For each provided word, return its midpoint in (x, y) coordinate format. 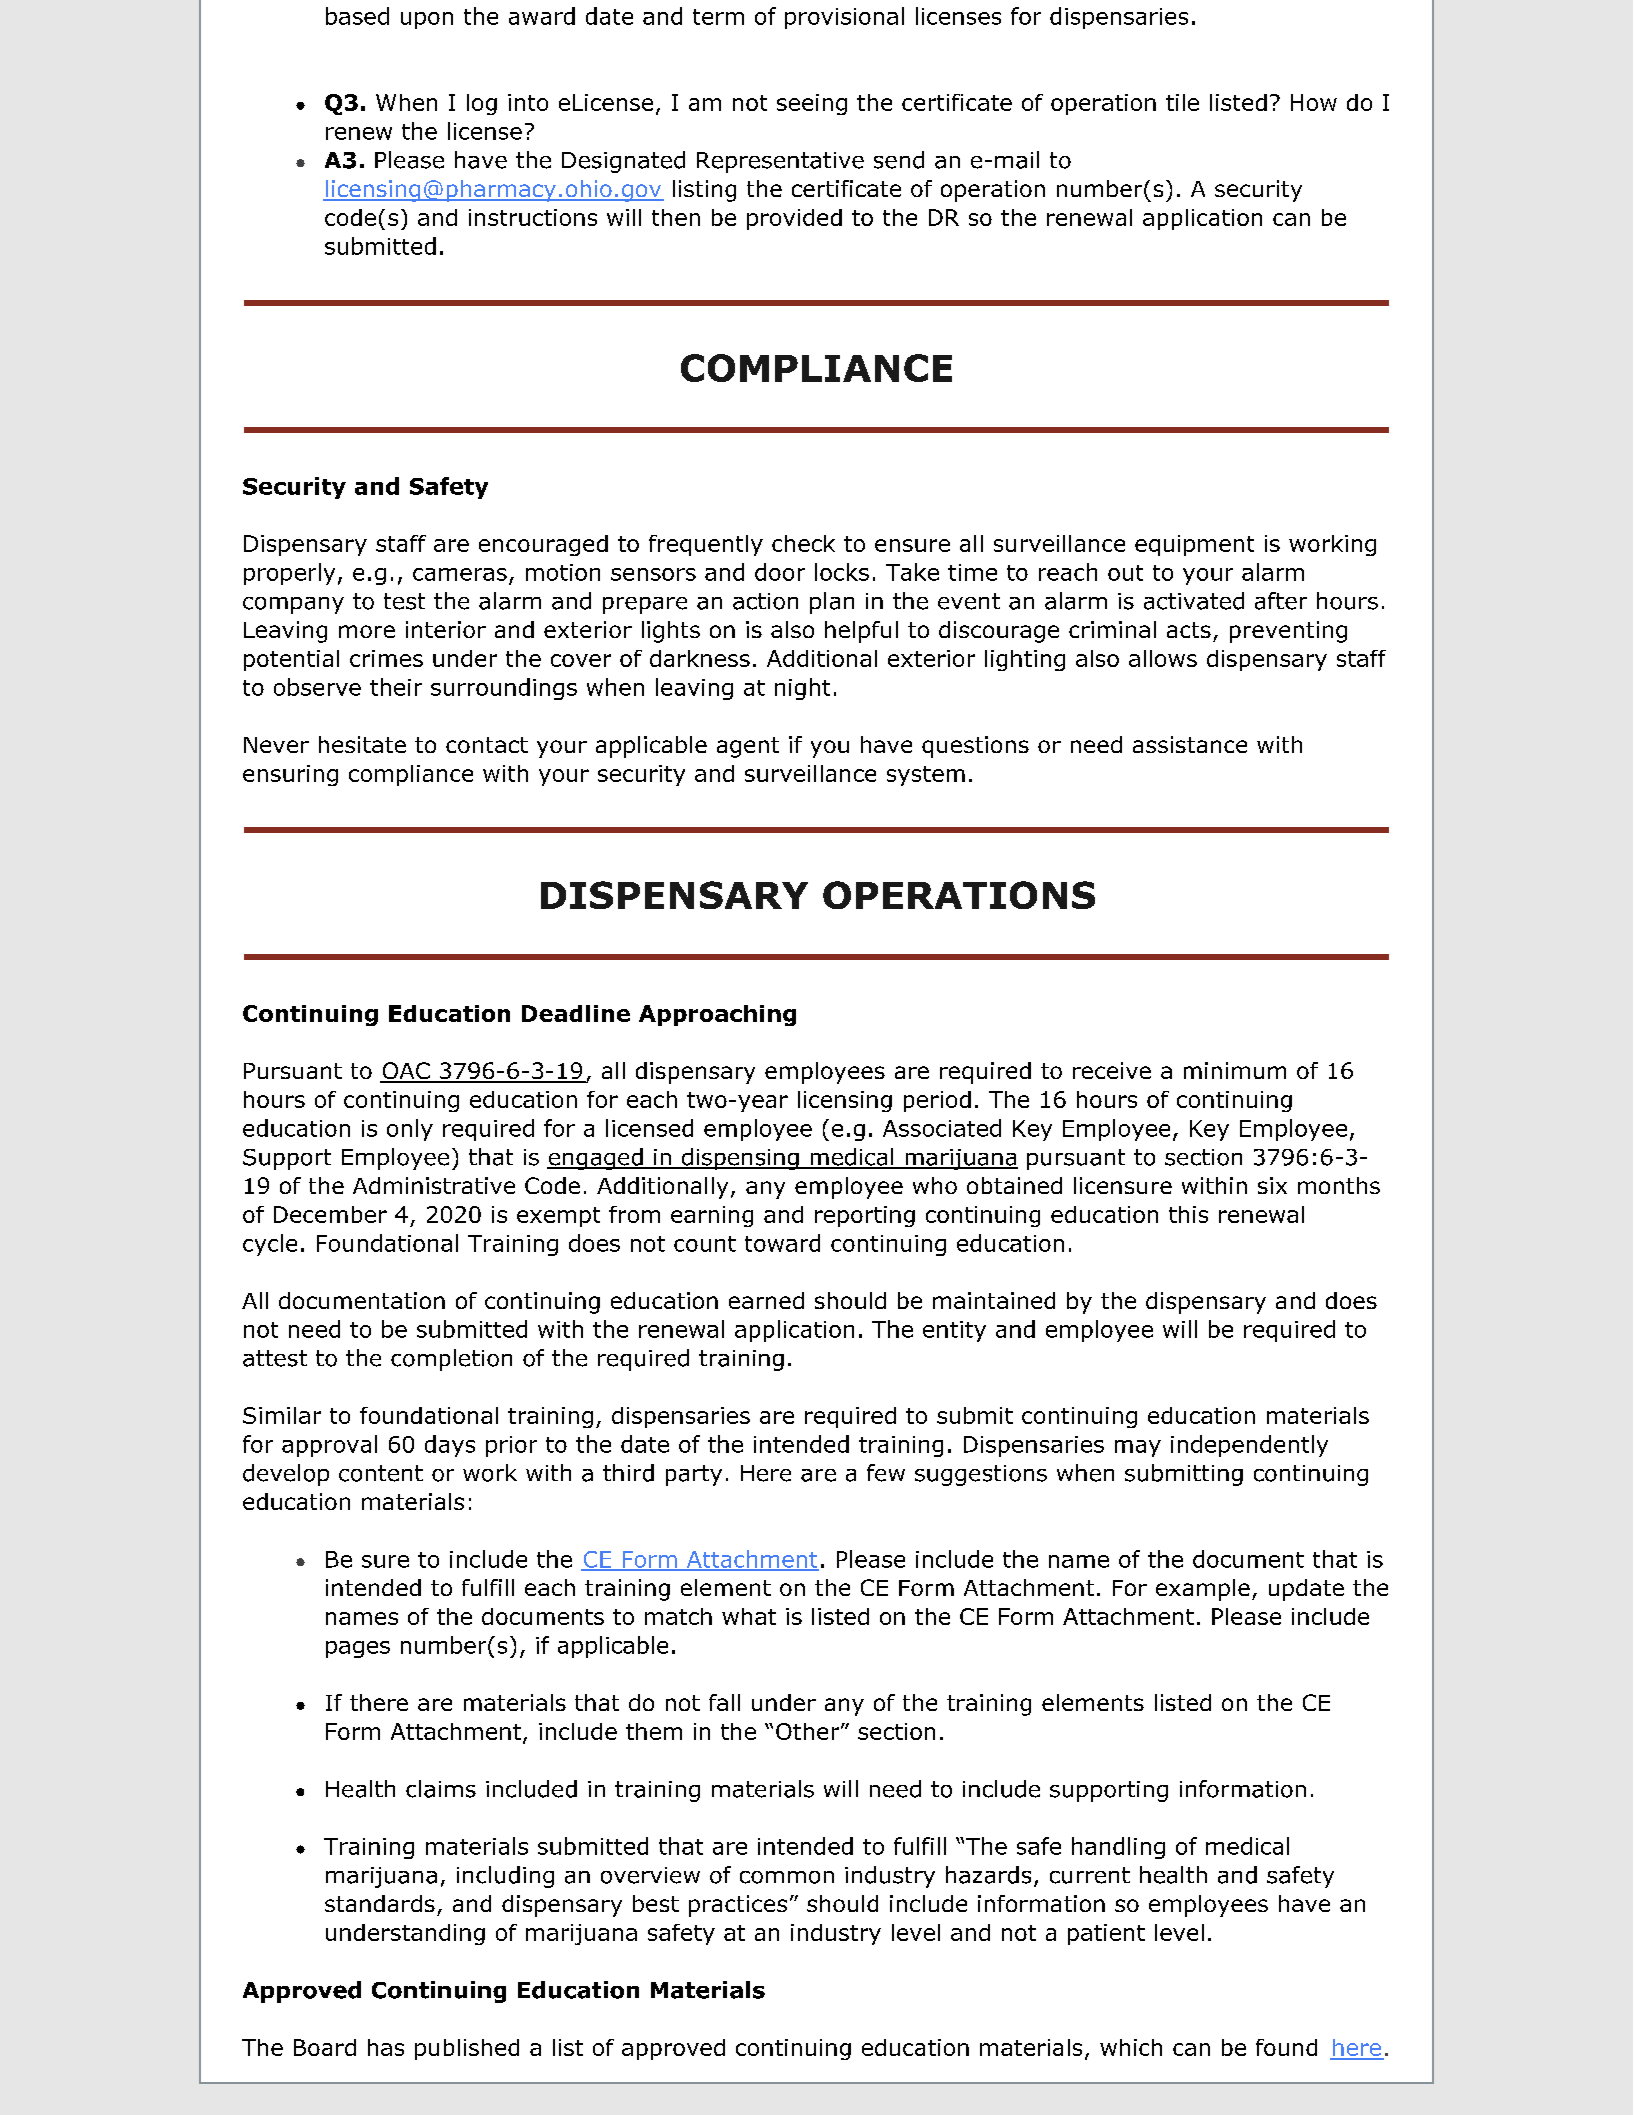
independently (1249, 1446)
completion (451, 1360)
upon (427, 20)
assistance (1190, 744)
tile (1182, 102)
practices (738, 1906)
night (802, 689)
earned (766, 1300)
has (386, 2047)
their (396, 687)
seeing (812, 104)
